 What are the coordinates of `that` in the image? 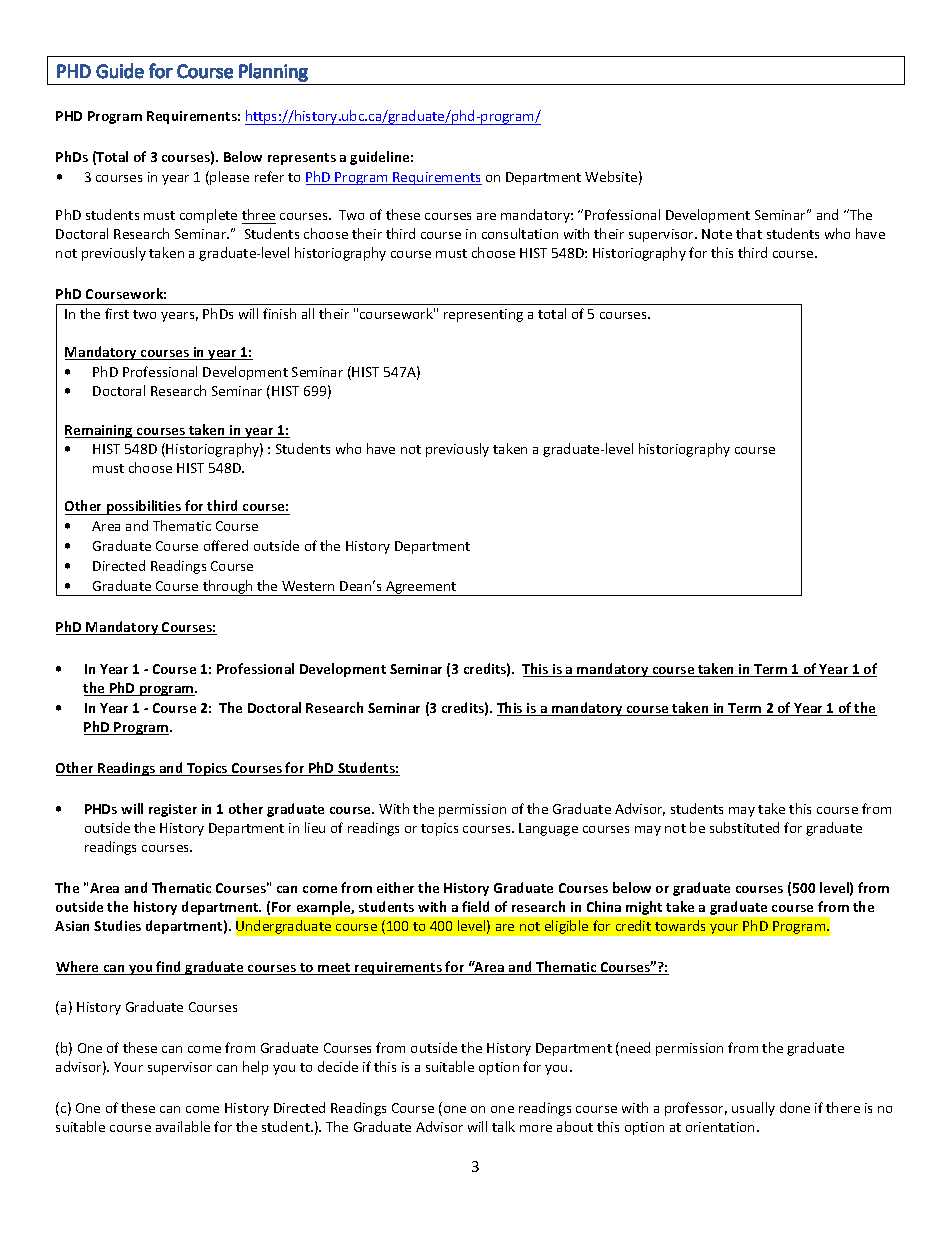 It's located at (749, 233).
